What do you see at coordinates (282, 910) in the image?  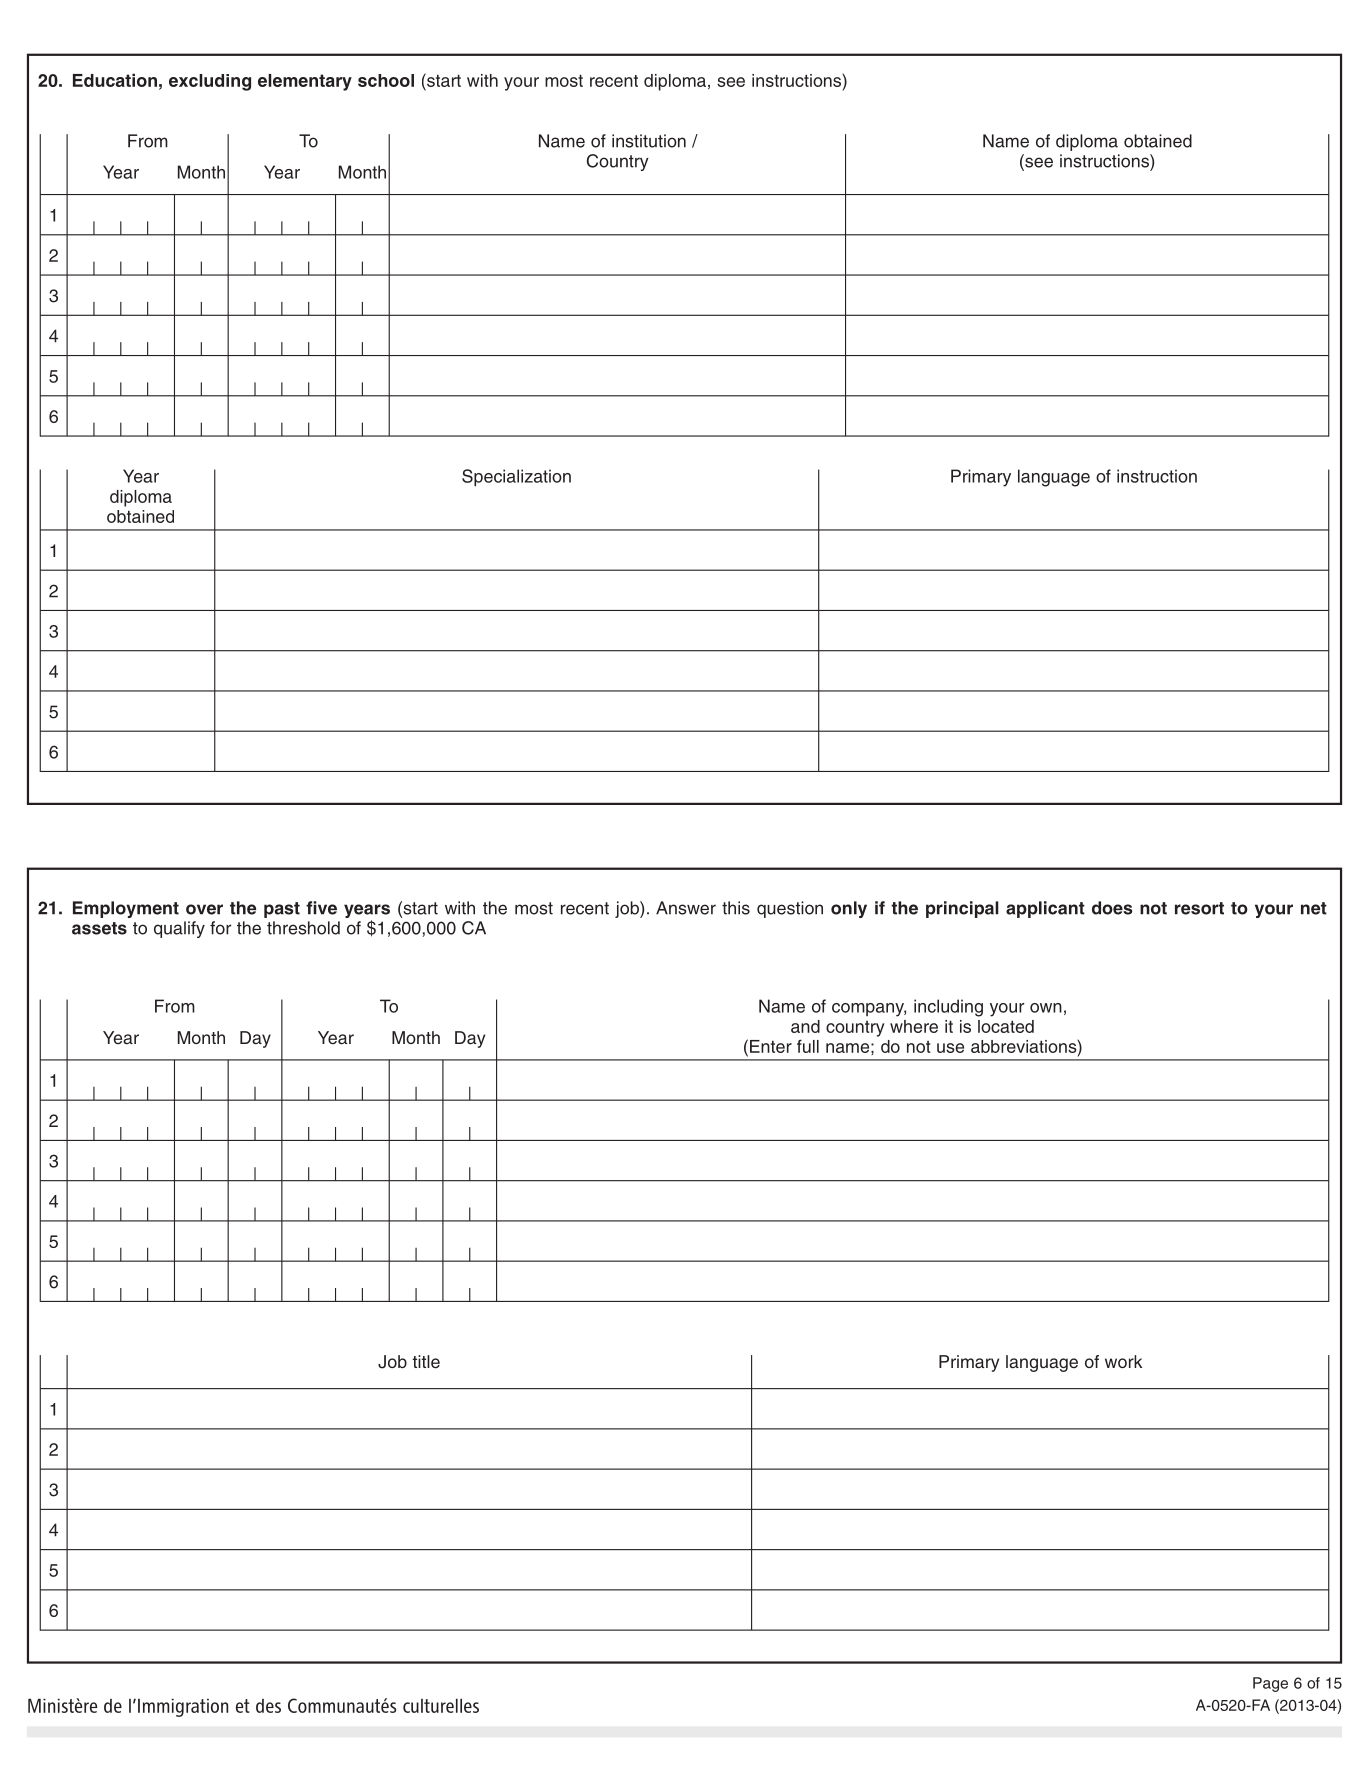 I see `past` at bounding box center [282, 910].
